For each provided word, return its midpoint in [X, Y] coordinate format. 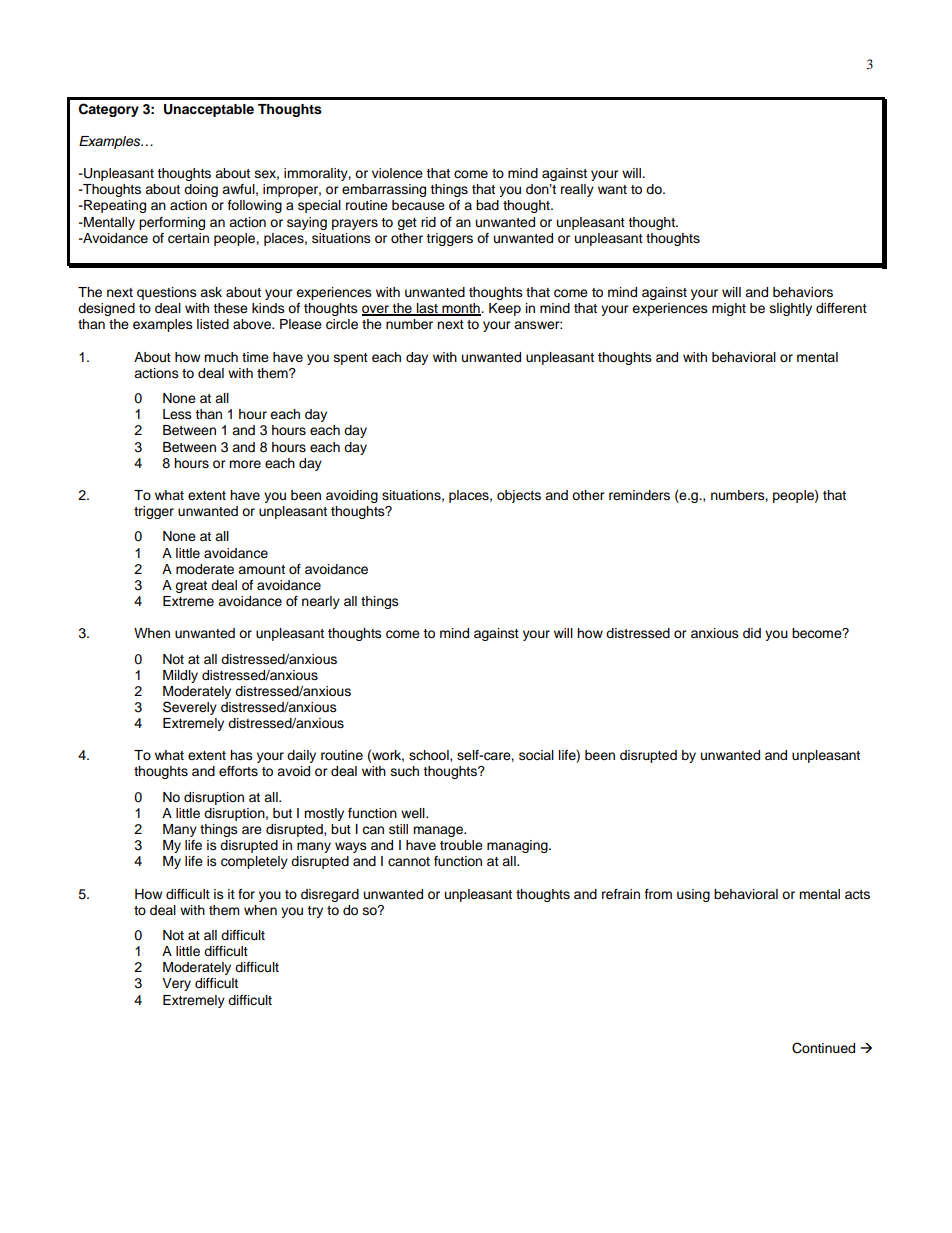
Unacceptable [209, 110]
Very [176, 984]
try [315, 912]
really [577, 190]
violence [397, 173]
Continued [823, 1048]
